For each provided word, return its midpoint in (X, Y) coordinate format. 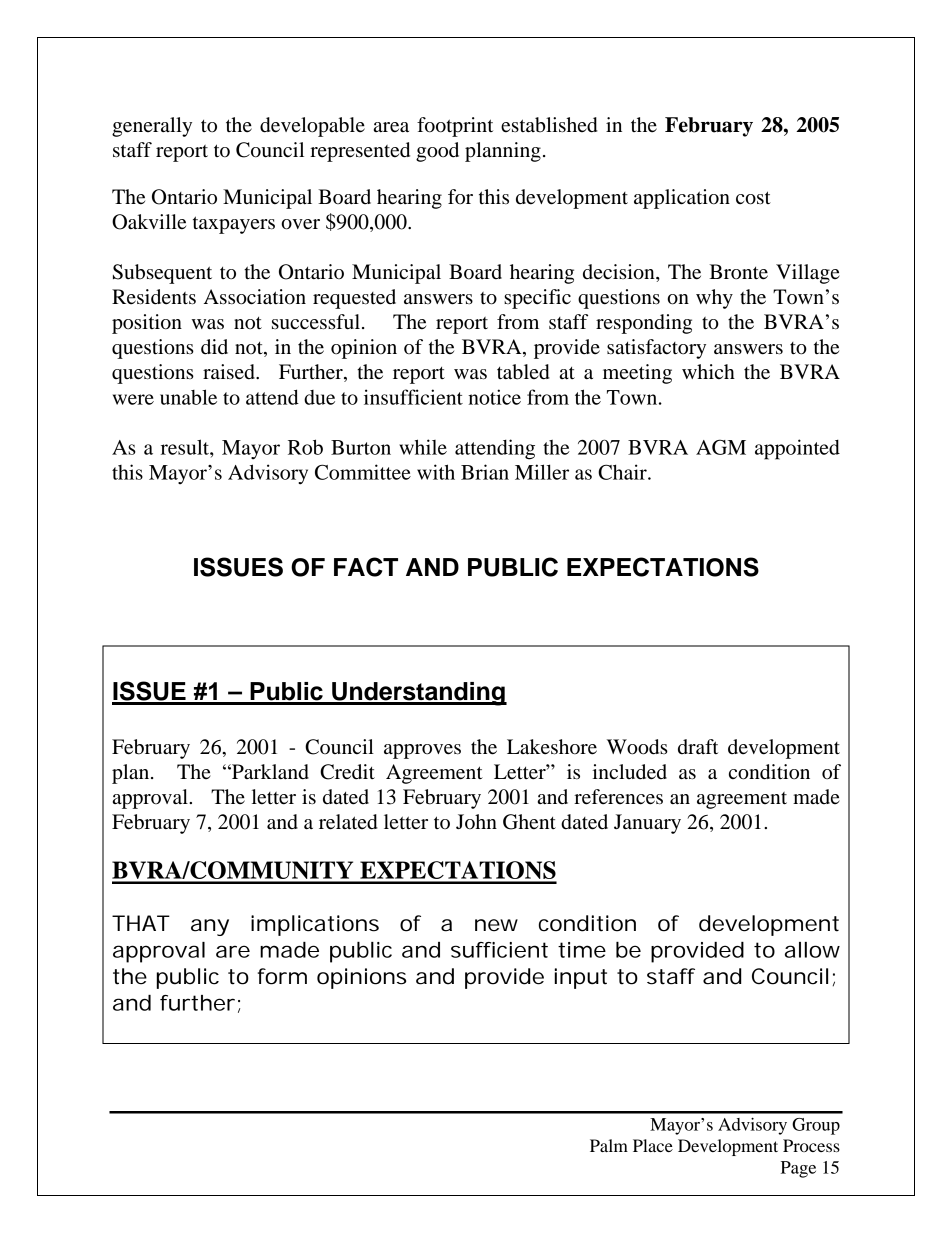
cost (753, 198)
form (282, 976)
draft (698, 747)
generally (152, 127)
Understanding (418, 694)
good (437, 152)
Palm (609, 1145)
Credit (347, 772)
